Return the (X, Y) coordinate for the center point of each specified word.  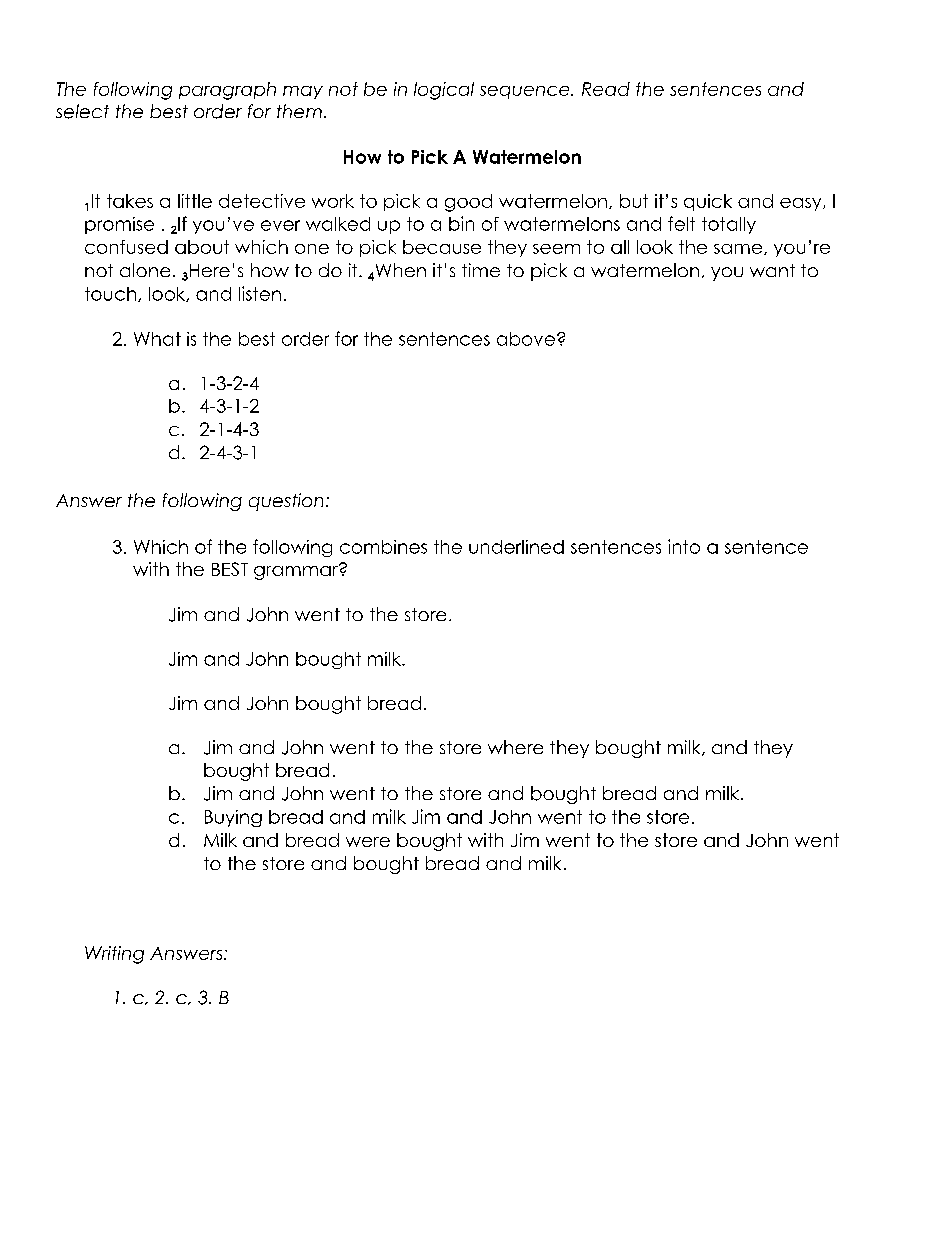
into (684, 546)
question (286, 502)
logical (444, 91)
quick (708, 202)
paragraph (227, 91)
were (368, 842)
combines (383, 547)
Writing (114, 955)
